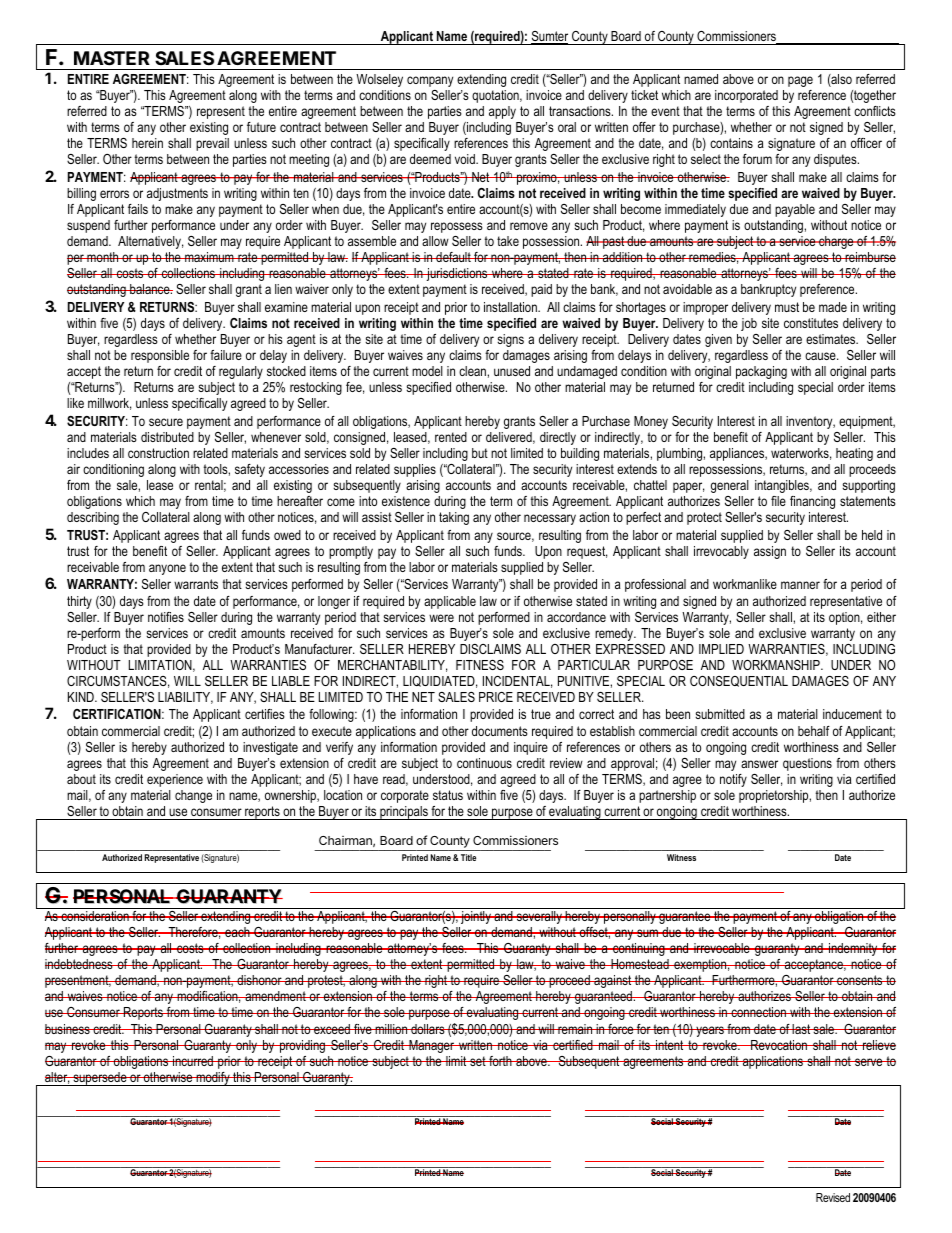 Image resolution: width=952 pixels, height=1233 pixels. I want to click on modify, so click(213, 1079).
